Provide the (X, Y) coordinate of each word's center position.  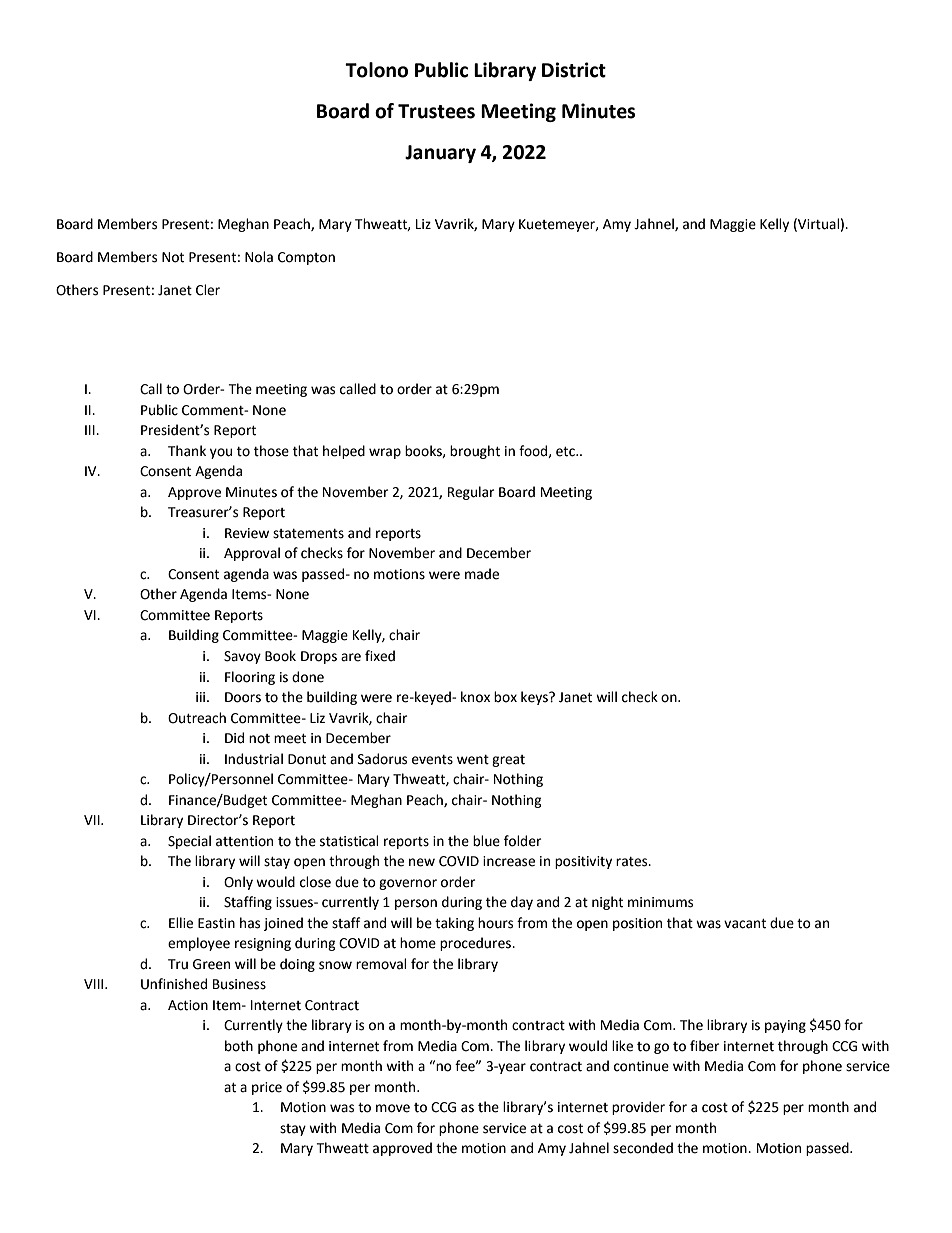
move (393, 1108)
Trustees (436, 111)
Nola (259, 257)
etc (566, 452)
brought (475, 452)
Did (234, 738)
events (432, 760)
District (574, 70)
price (267, 1088)
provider (638, 1108)
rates (633, 862)
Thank (187, 451)
